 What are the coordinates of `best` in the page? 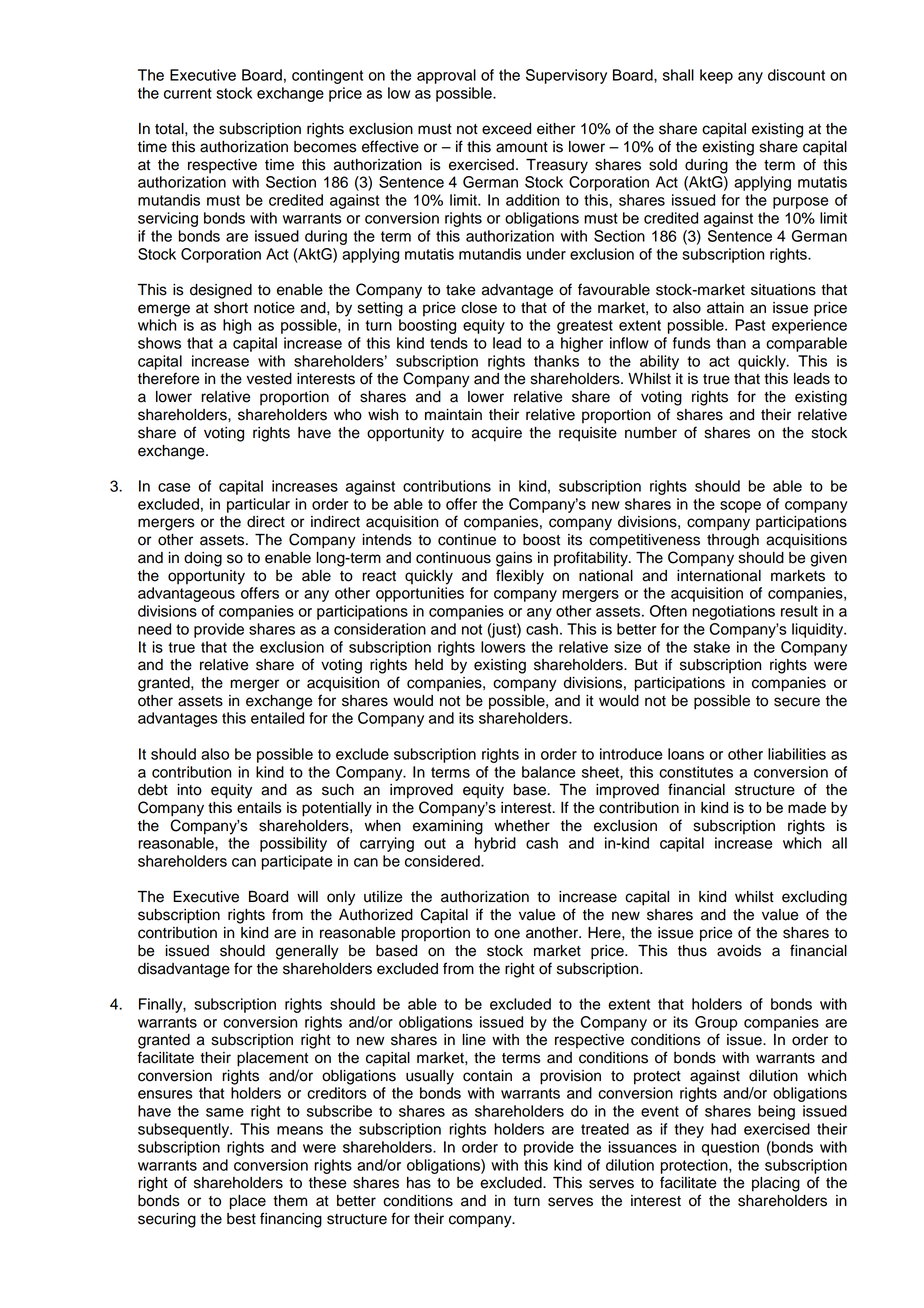 It's located at (241, 1219).
